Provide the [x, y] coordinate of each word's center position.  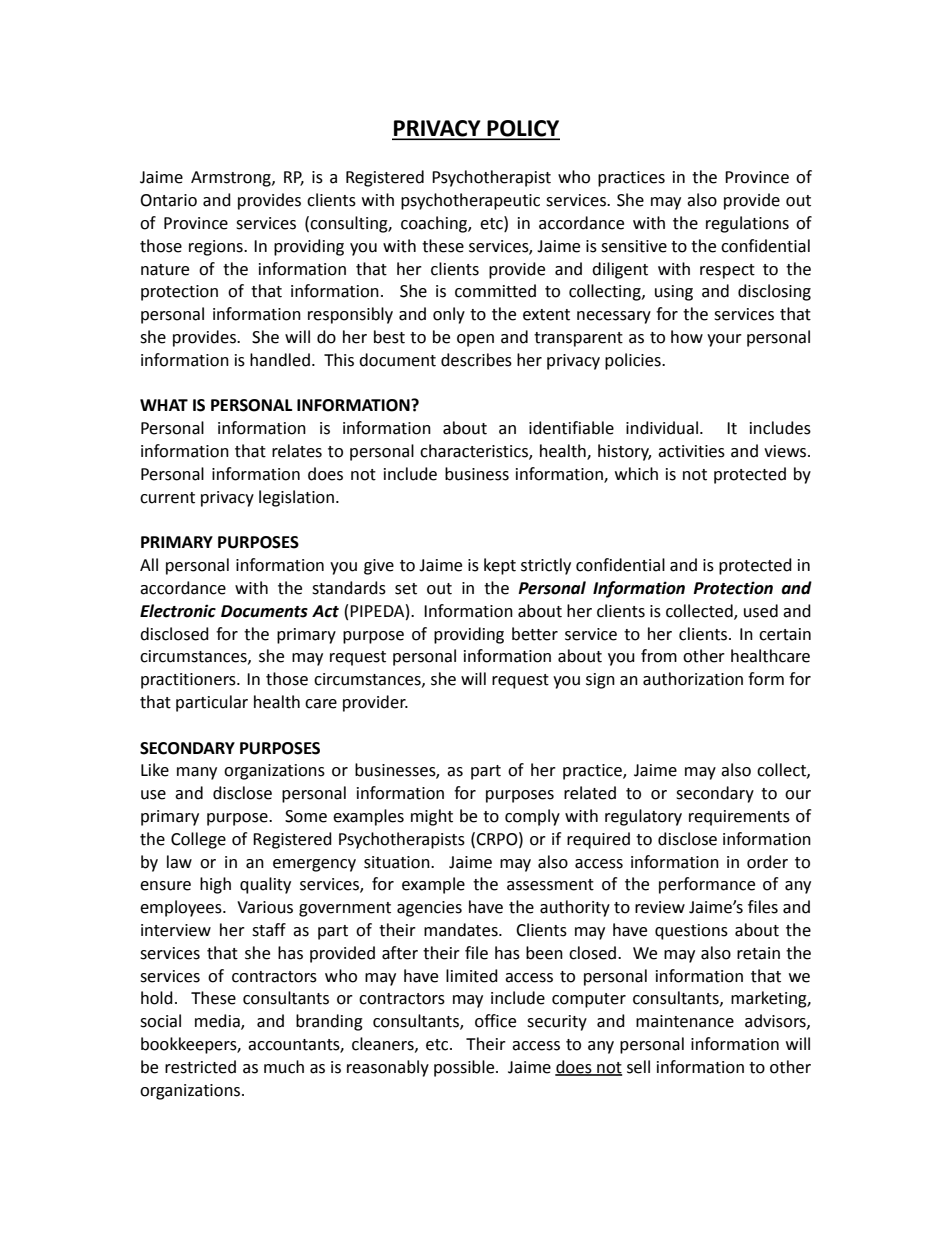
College [198, 840]
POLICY [522, 129]
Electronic [178, 611]
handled [280, 360]
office [495, 1021]
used [761, 611]
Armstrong [232, 179]
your [724, 340]
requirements [739, 818]
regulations [747, 224]
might [432, 817]
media [218, 1022]
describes [476, 360]
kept [500, 566]
